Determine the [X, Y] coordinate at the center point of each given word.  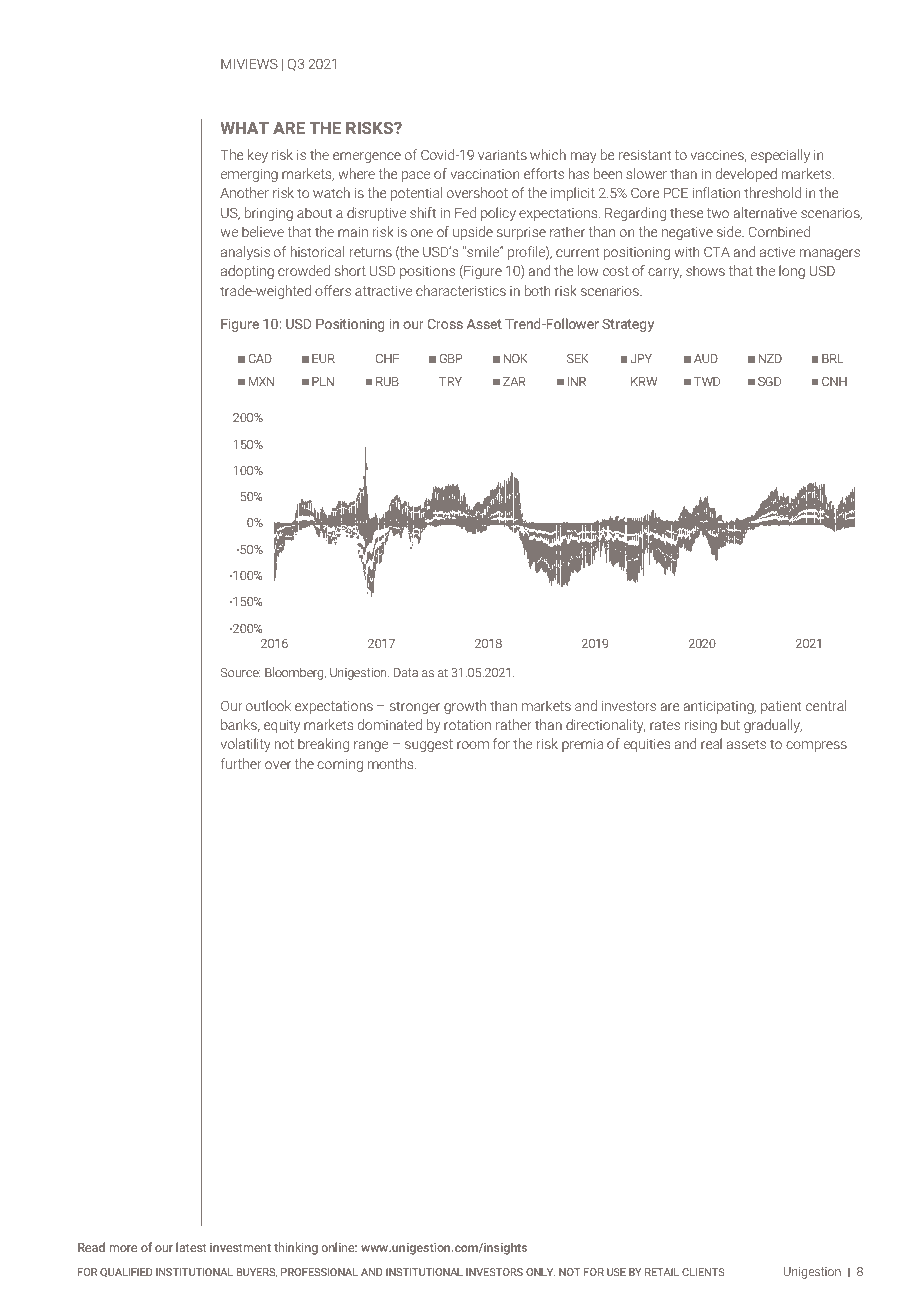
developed [746, 175]
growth [465, 707]
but [730, 724]
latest [191, 1247]
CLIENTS [703, 1272]
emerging [249, 175]
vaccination [485, 174]
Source [241, 672]
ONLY [540, 1272]
